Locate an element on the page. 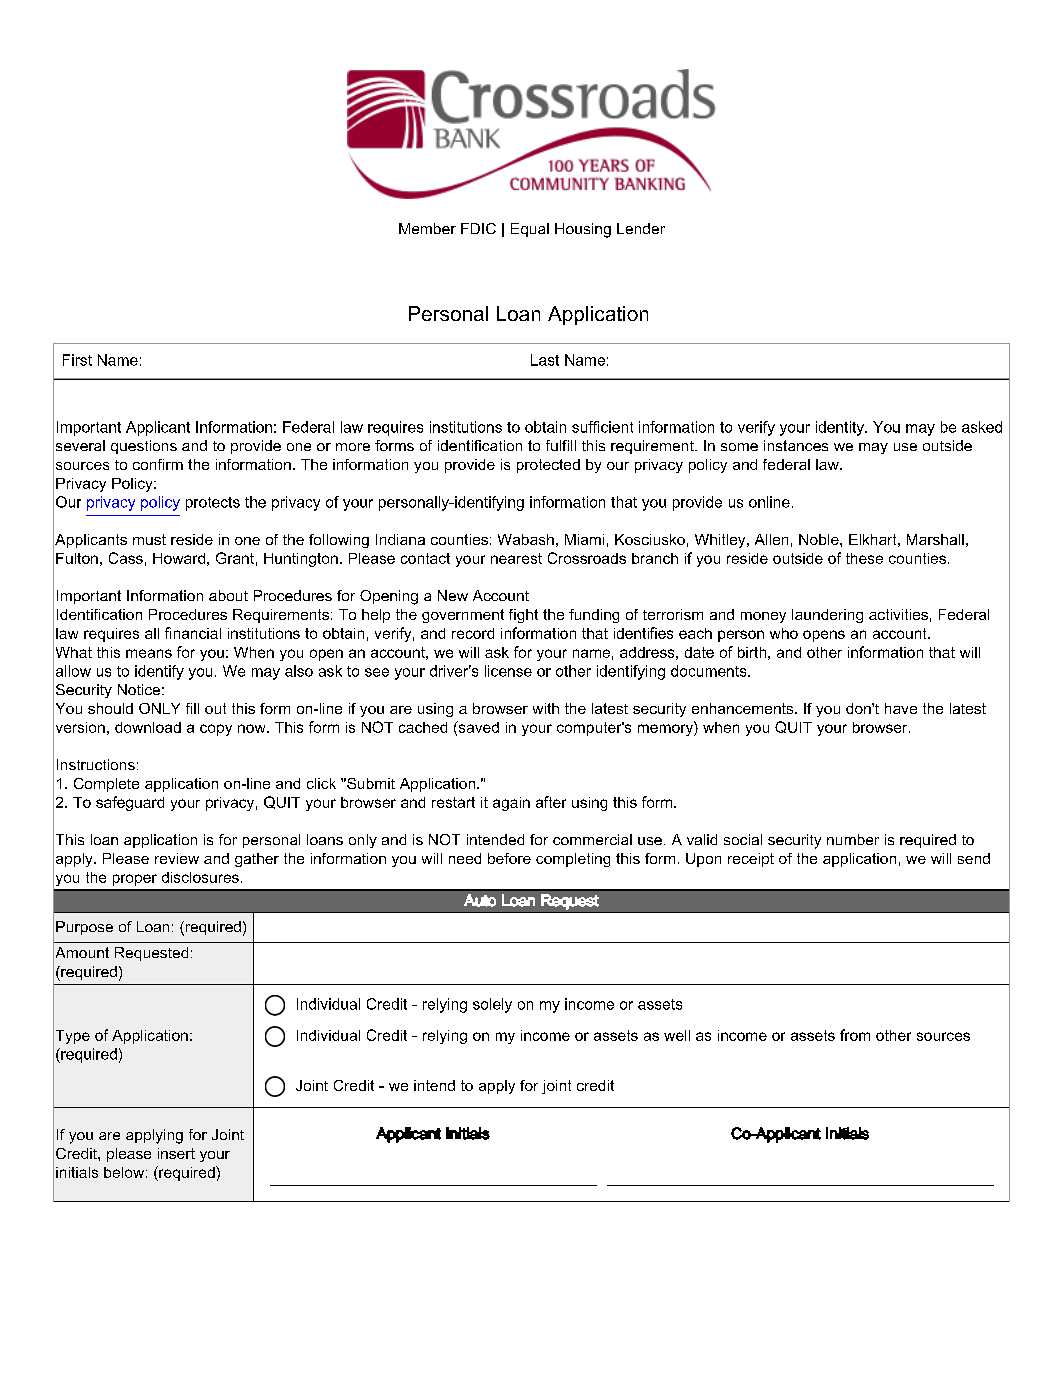  protected is located at coordinates (548, 466).
